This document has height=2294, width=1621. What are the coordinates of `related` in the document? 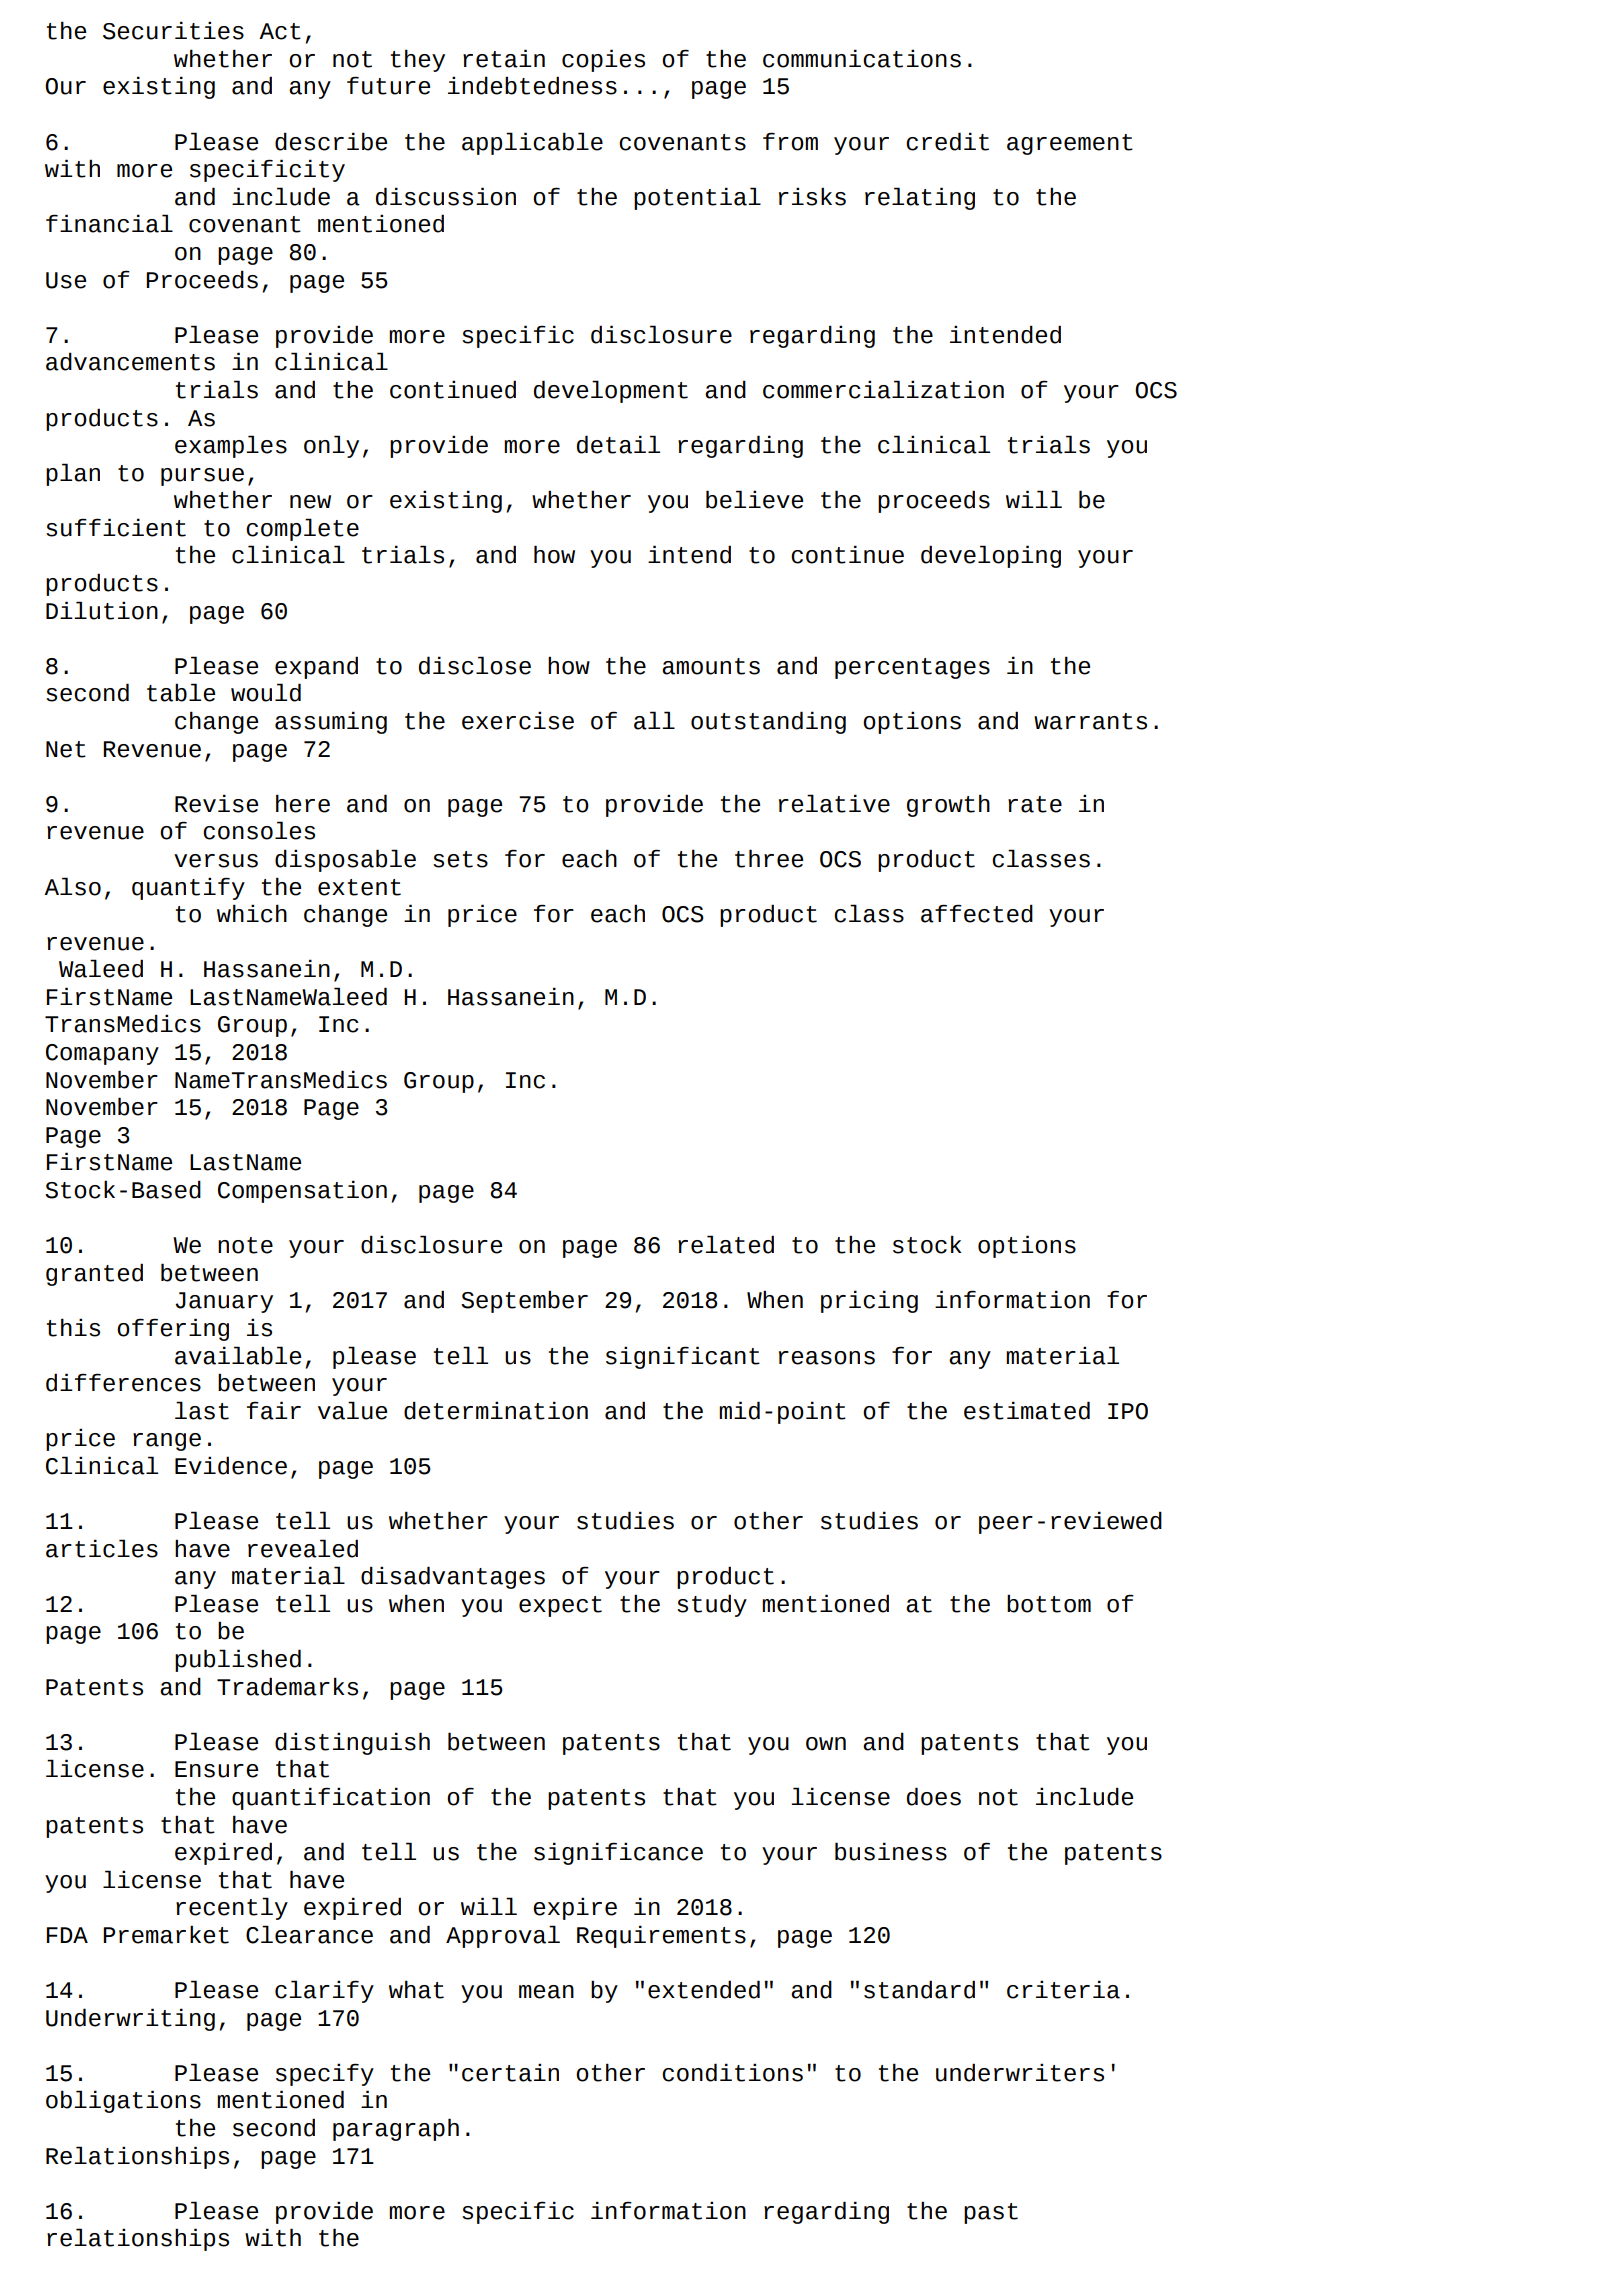 It's located at (726, 1244).
